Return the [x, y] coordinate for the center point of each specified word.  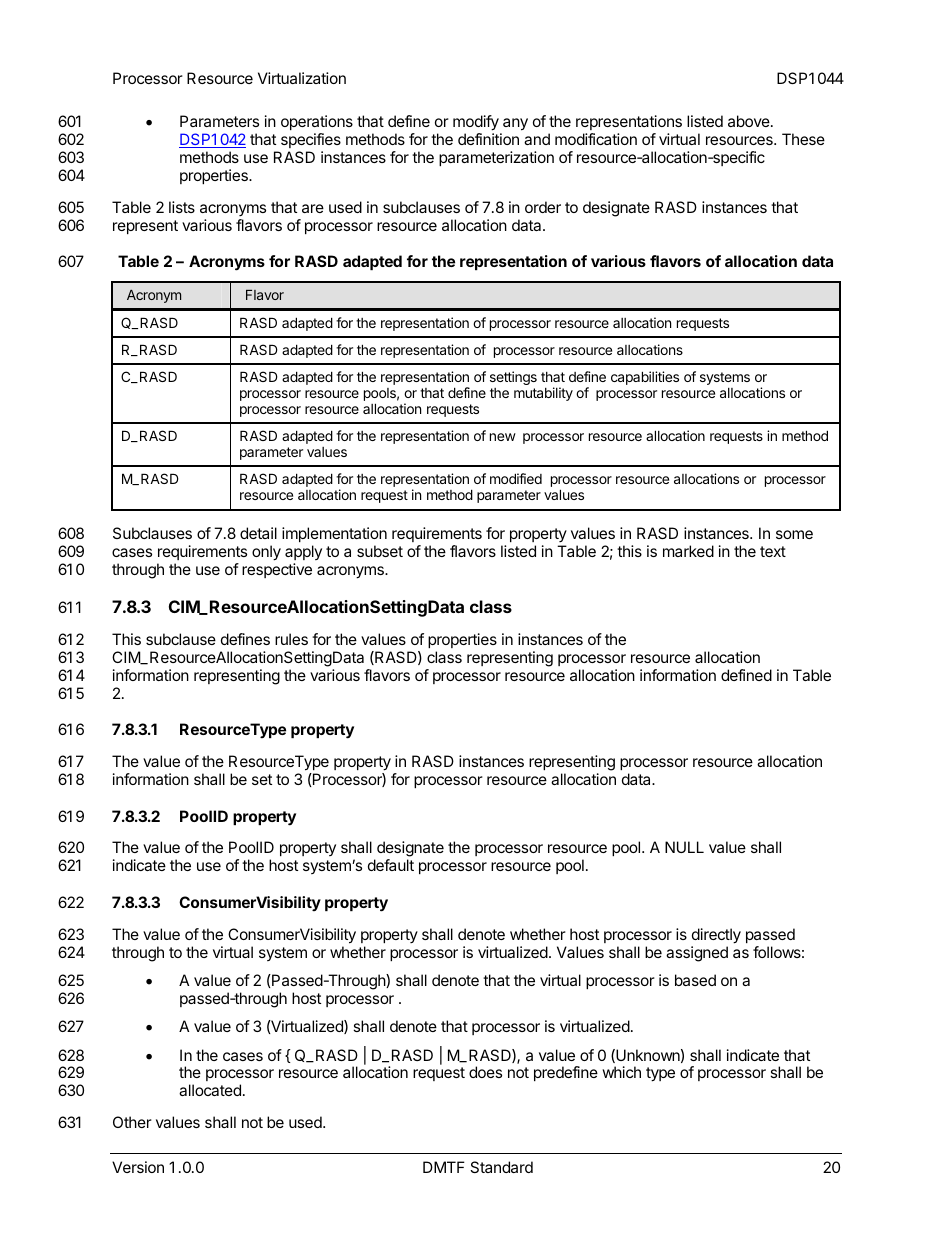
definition [488, 139]
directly [716, 936]
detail [258, 533]
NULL [684, 847]
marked [688, 551]
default [391, 865]
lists [182, 207]
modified [516, 478]
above [750, 121]
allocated [210, 1090]
